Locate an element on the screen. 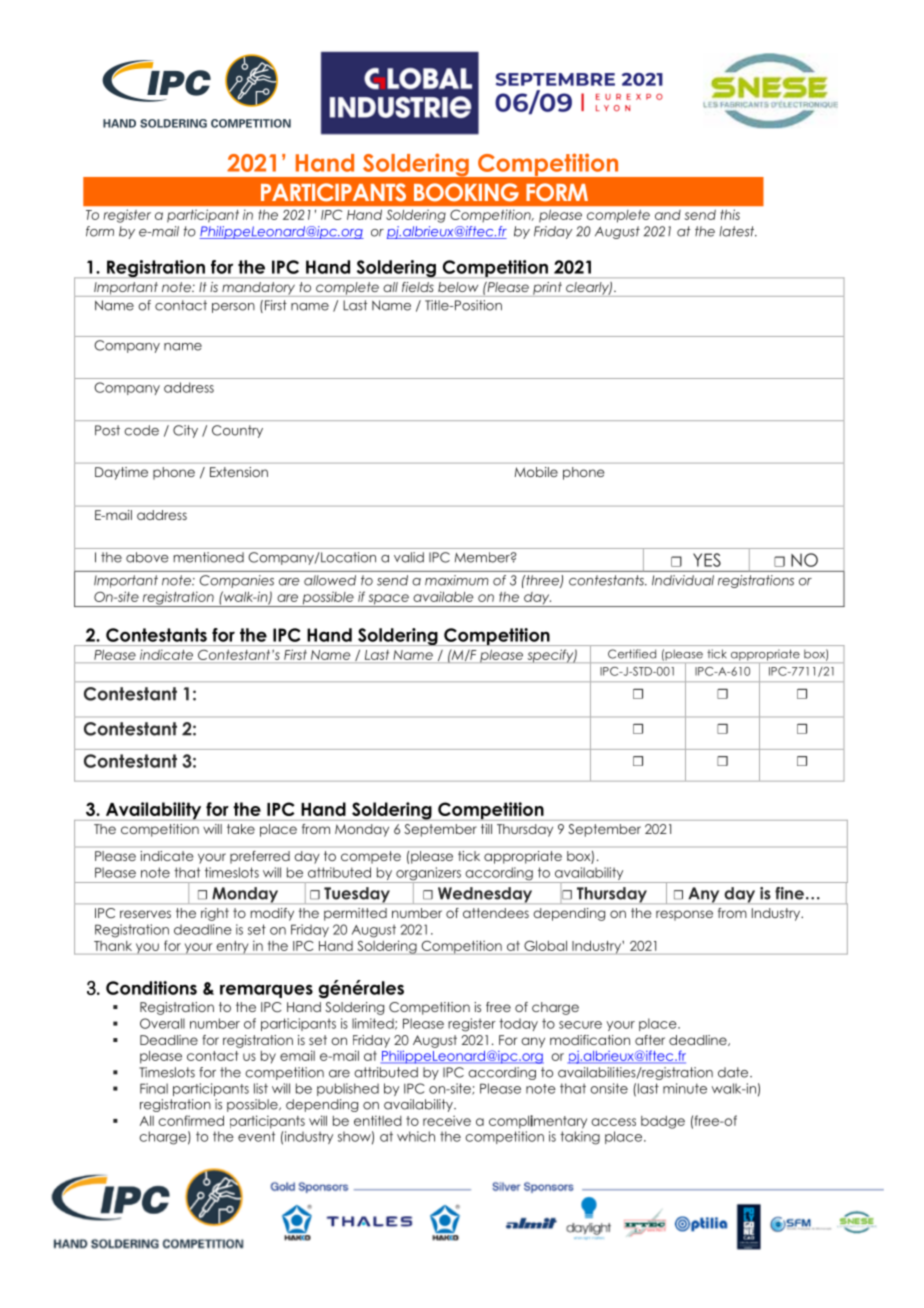 This screenshot has width=924, height=1308. confirmed is located at coordinates (191, 1120).
